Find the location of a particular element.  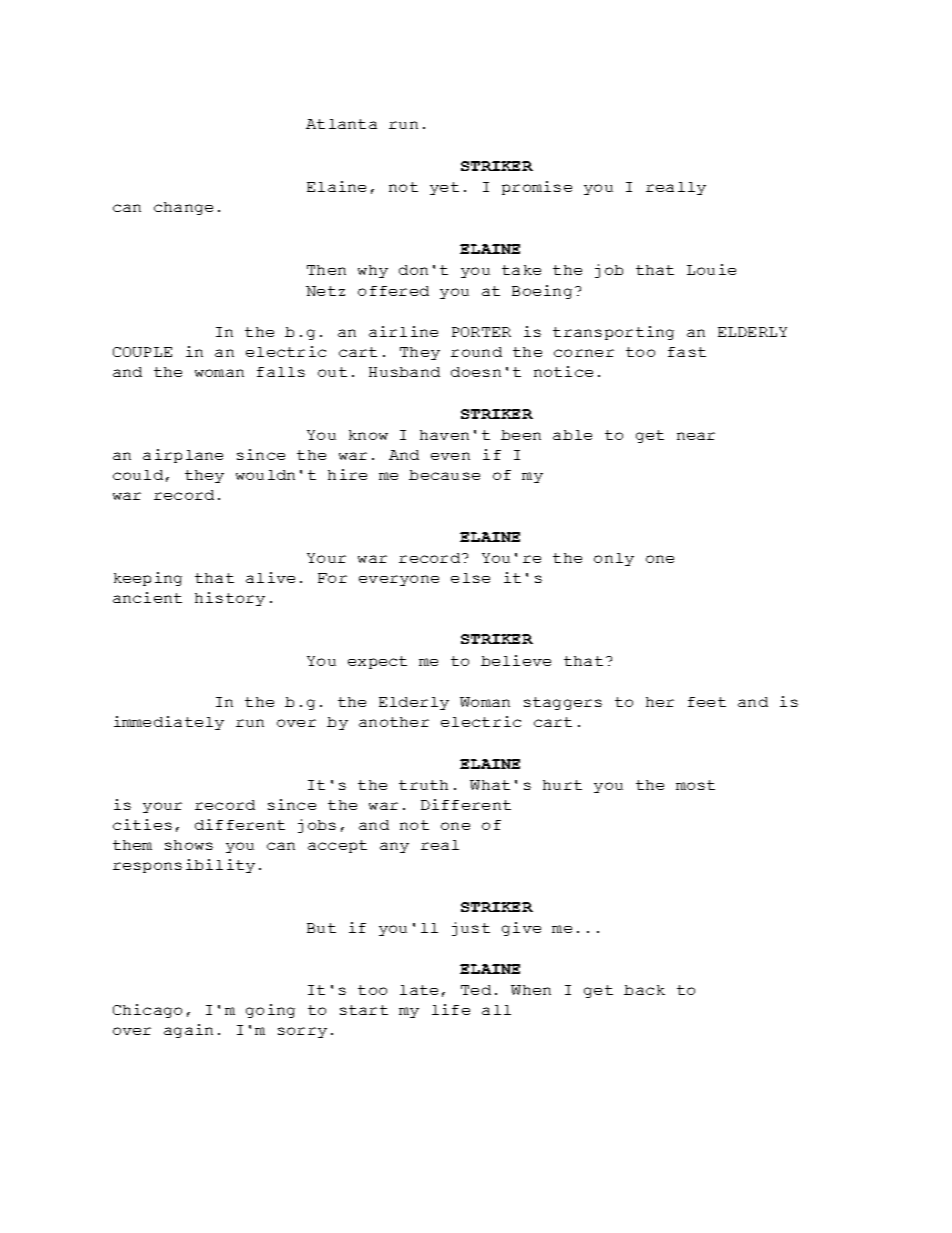

history is located at coordinates (230, 599).
